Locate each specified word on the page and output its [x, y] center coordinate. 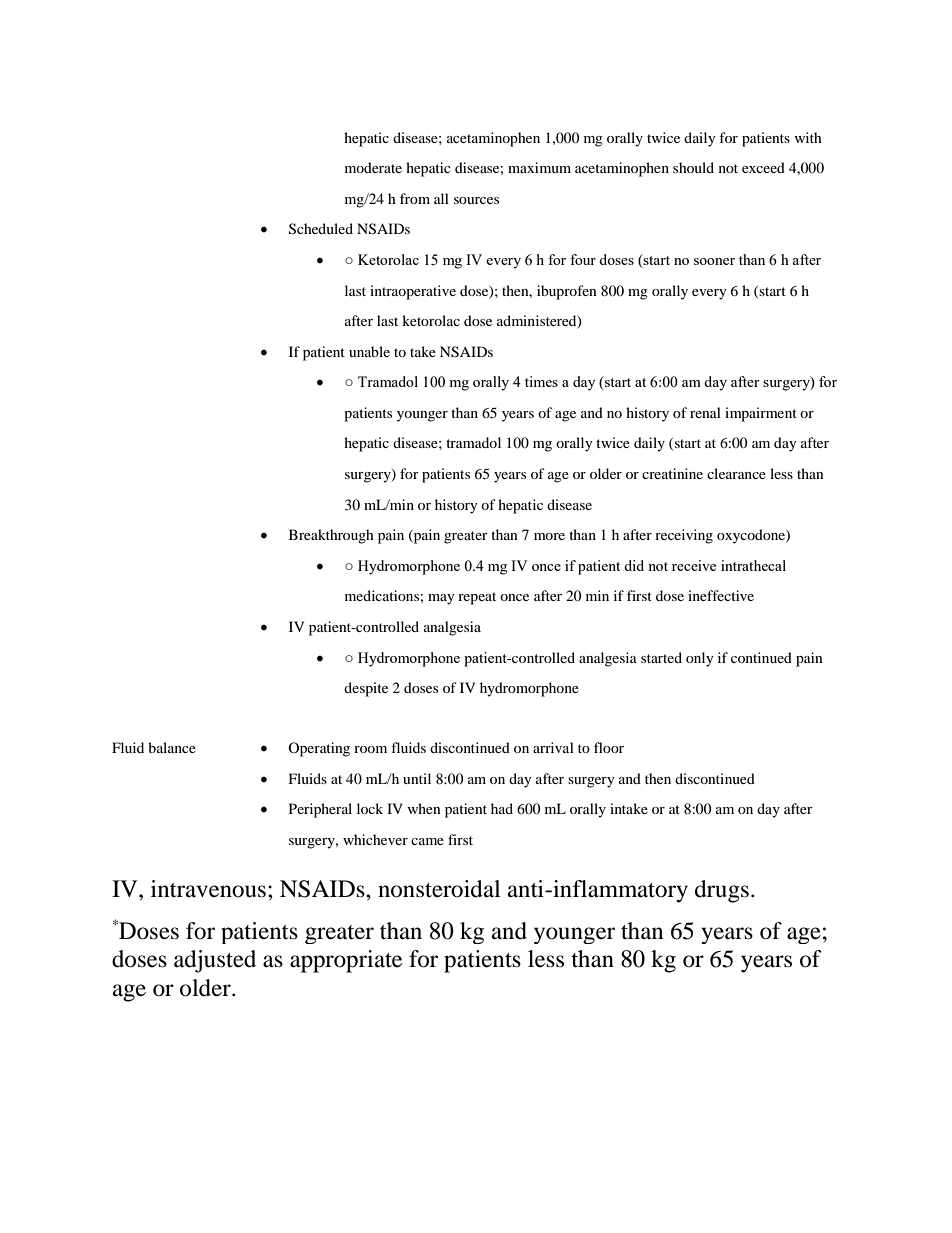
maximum [539, 167]
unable [369, 351]
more [549, 536]
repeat [477, 598]
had [502, 808]
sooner [714, 261]
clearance [736, 473]
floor [609, 747]
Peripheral [320, 810]
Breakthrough [331, 536]
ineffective [721, 595]
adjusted [215, 961]
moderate [373, 167]
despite [366, 689]
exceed [763, 167]
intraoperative [413, 292]
